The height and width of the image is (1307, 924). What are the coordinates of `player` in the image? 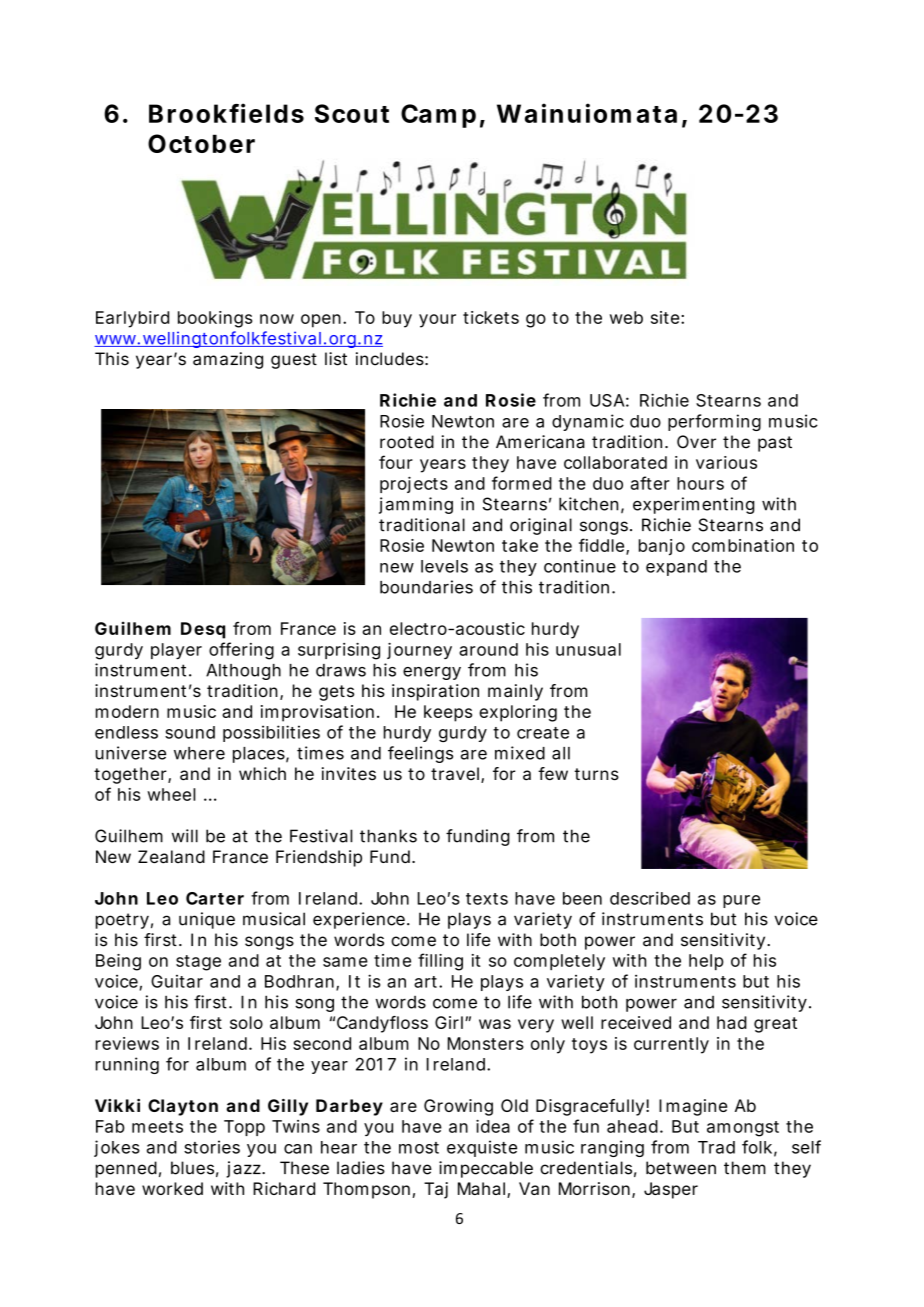 It's located at (176, 651).
